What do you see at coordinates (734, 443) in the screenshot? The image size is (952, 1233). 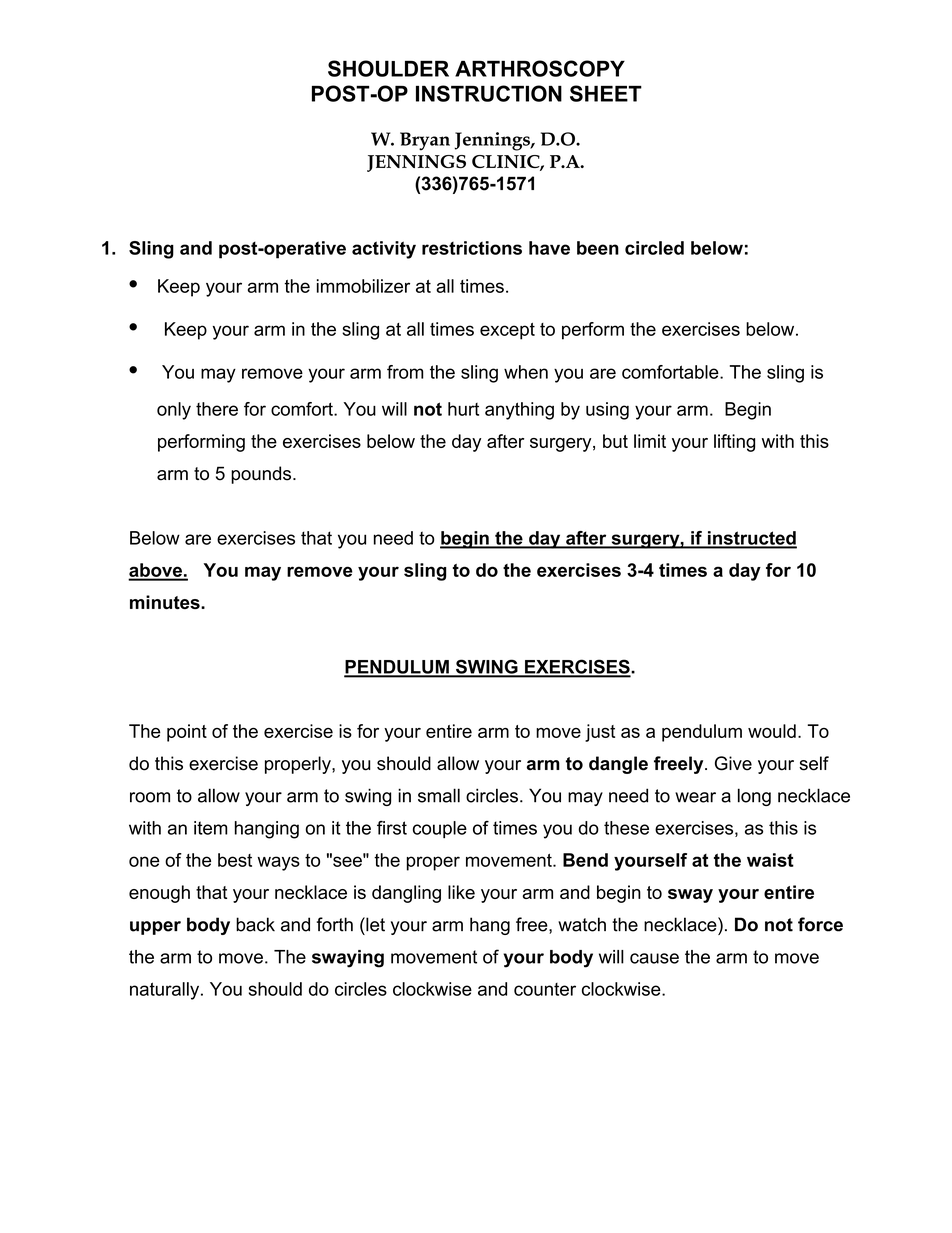 I see `lifting` at bounding box center [734, 443].
